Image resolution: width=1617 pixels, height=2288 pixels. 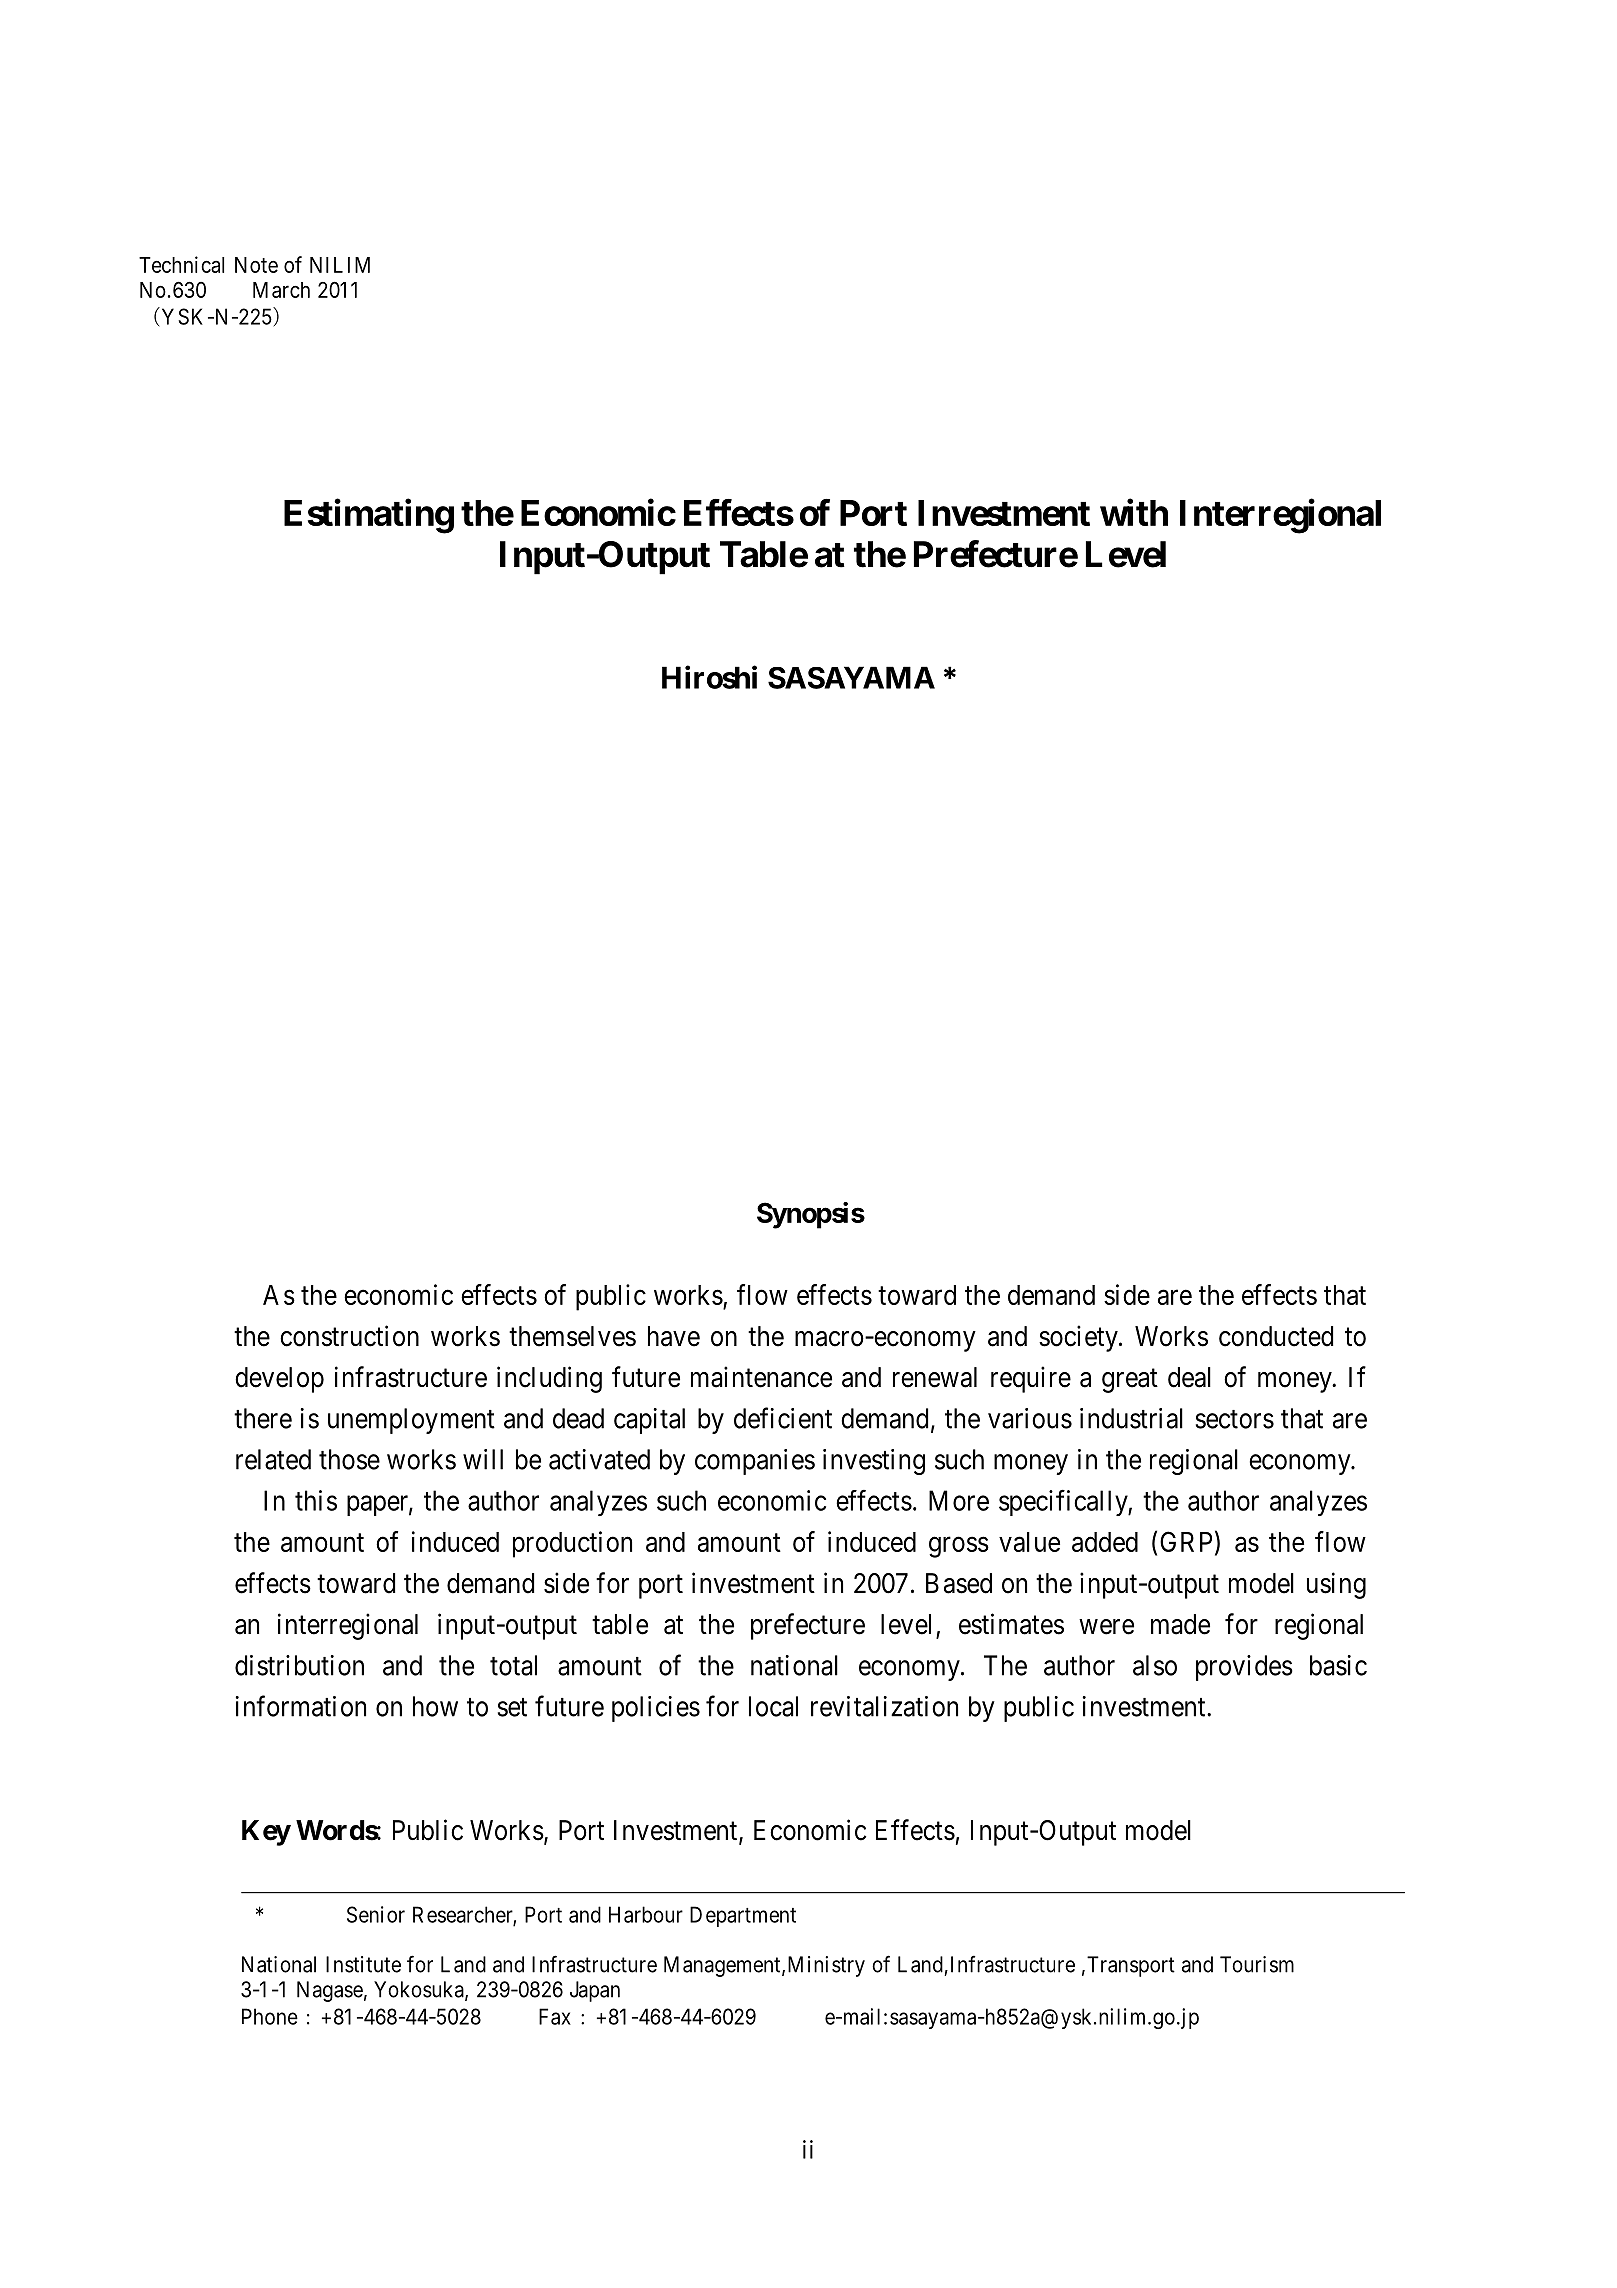 What do you see at coordinates (363, 1964) in the page?
I see `Institute` at bounding box center [363, 1964].
